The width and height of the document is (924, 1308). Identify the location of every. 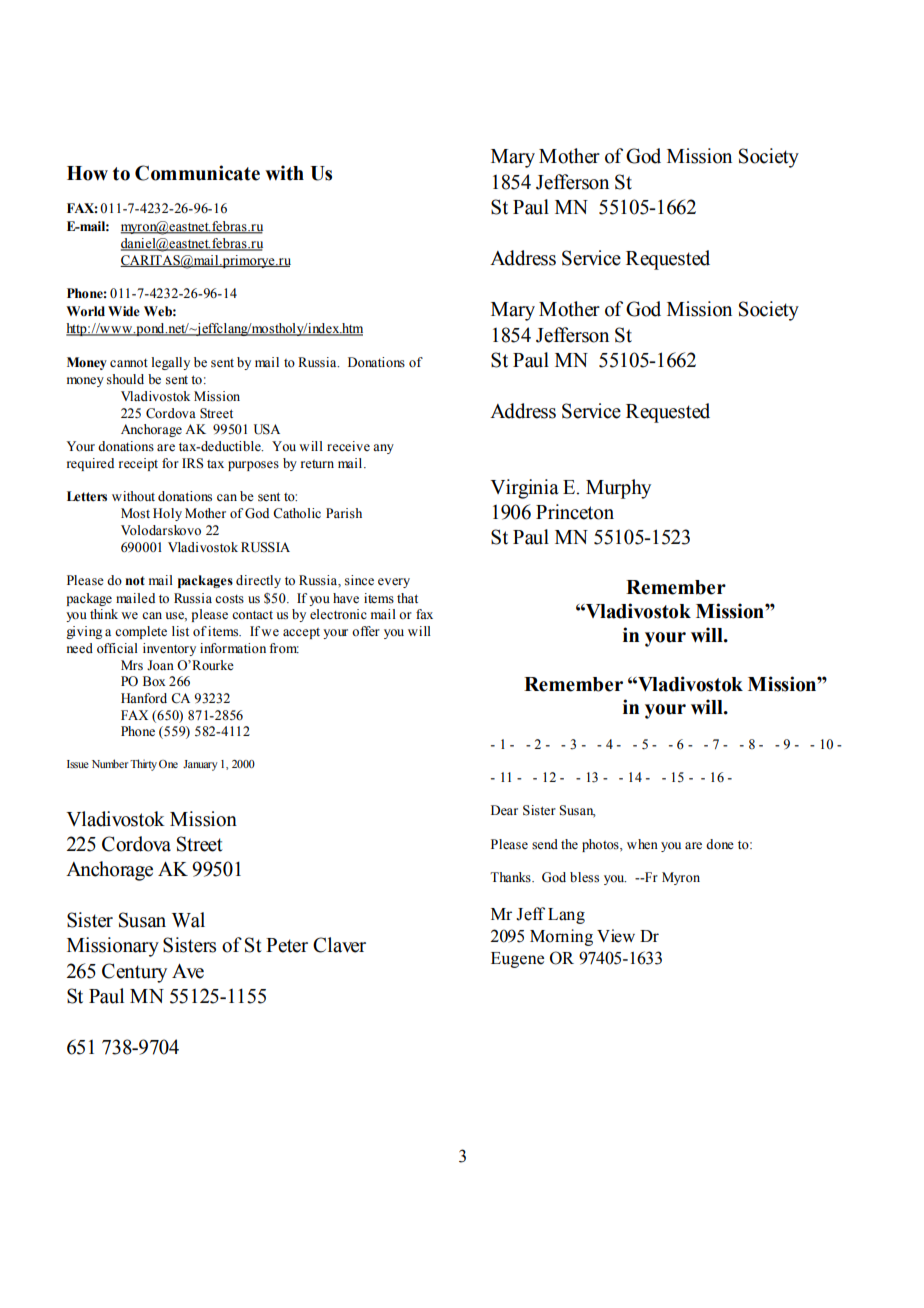
(394, 583).
